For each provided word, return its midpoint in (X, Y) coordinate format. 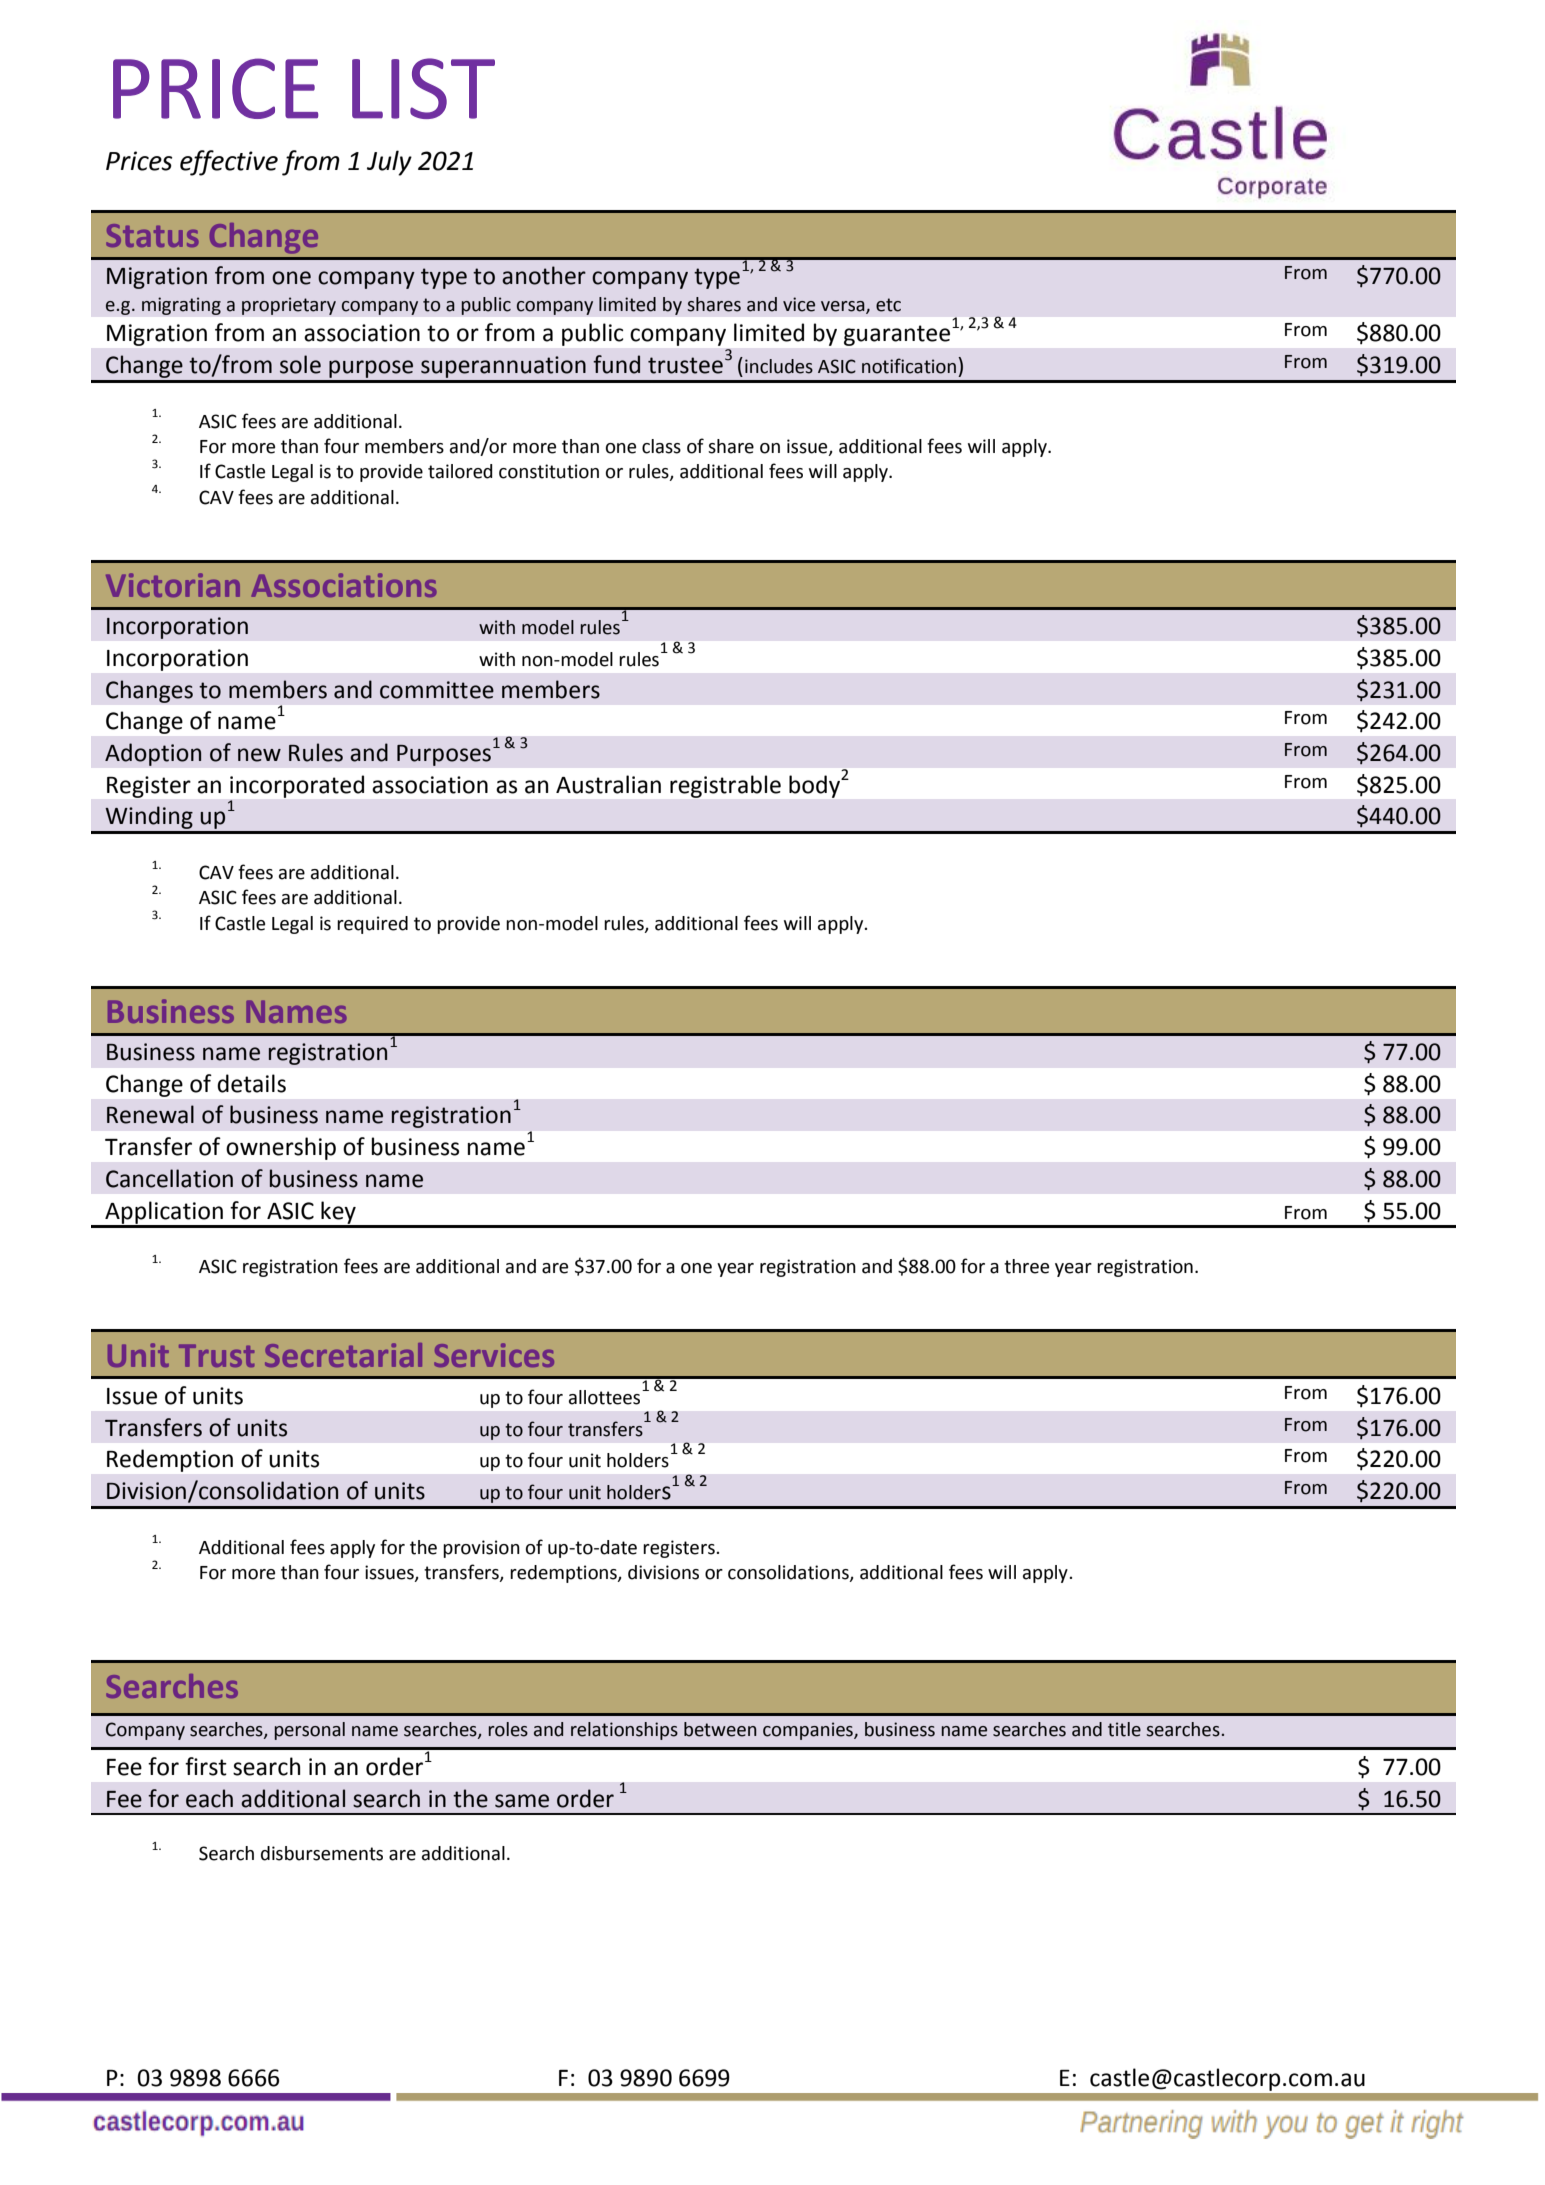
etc (888, 305)
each (209, 1798)
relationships (624, 1731)
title (1124, 1729)
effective (229, 163)
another (544, 275)
